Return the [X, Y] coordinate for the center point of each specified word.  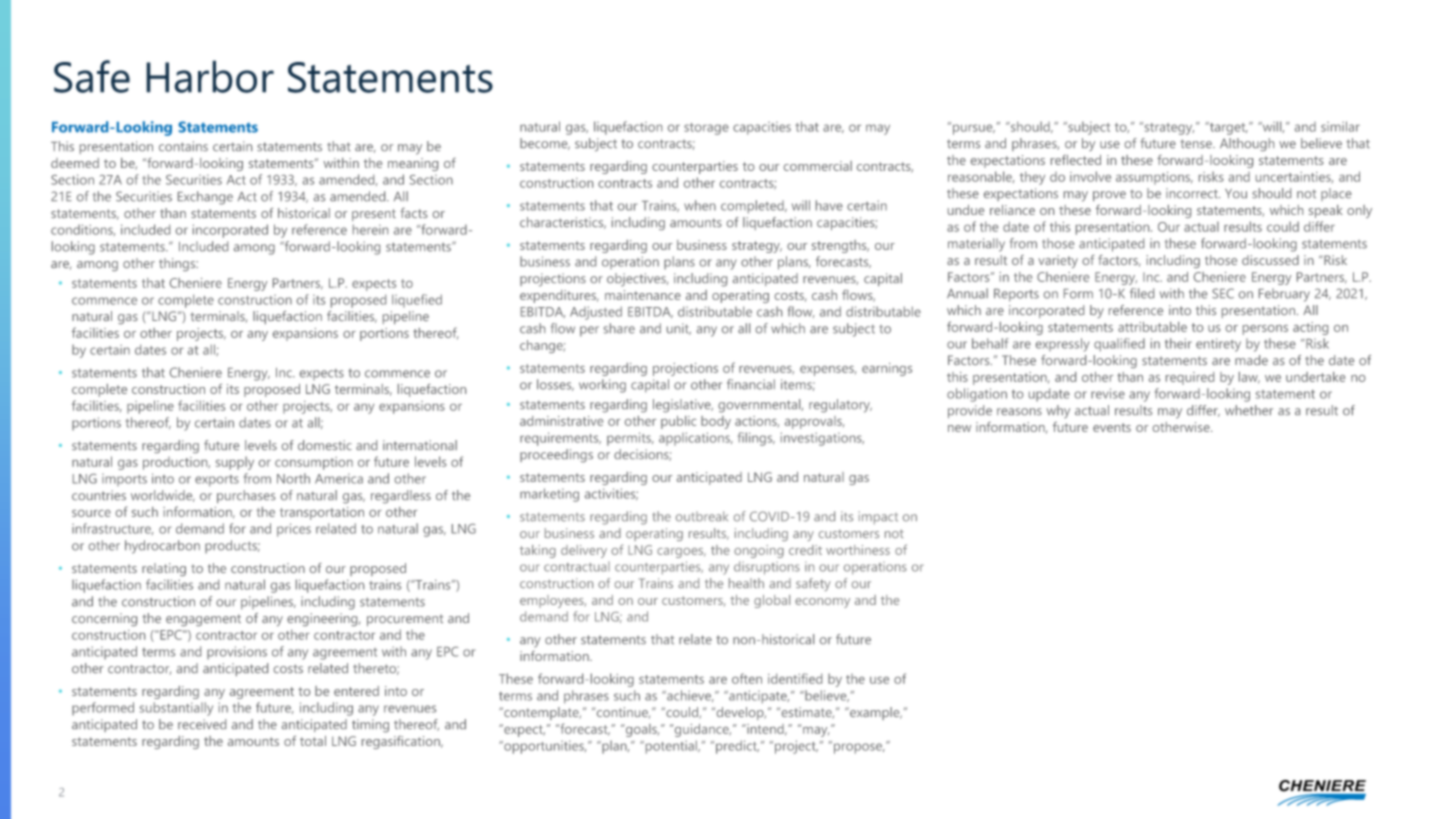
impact [878, 518]
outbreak [702, 516]
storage [706, 129]
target [1227, 128]
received [202, 724]
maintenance [643, 295]
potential [671, 747]
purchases [246, 496]
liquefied [417, 301]
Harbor [210, 76]
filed [1142, 293]
